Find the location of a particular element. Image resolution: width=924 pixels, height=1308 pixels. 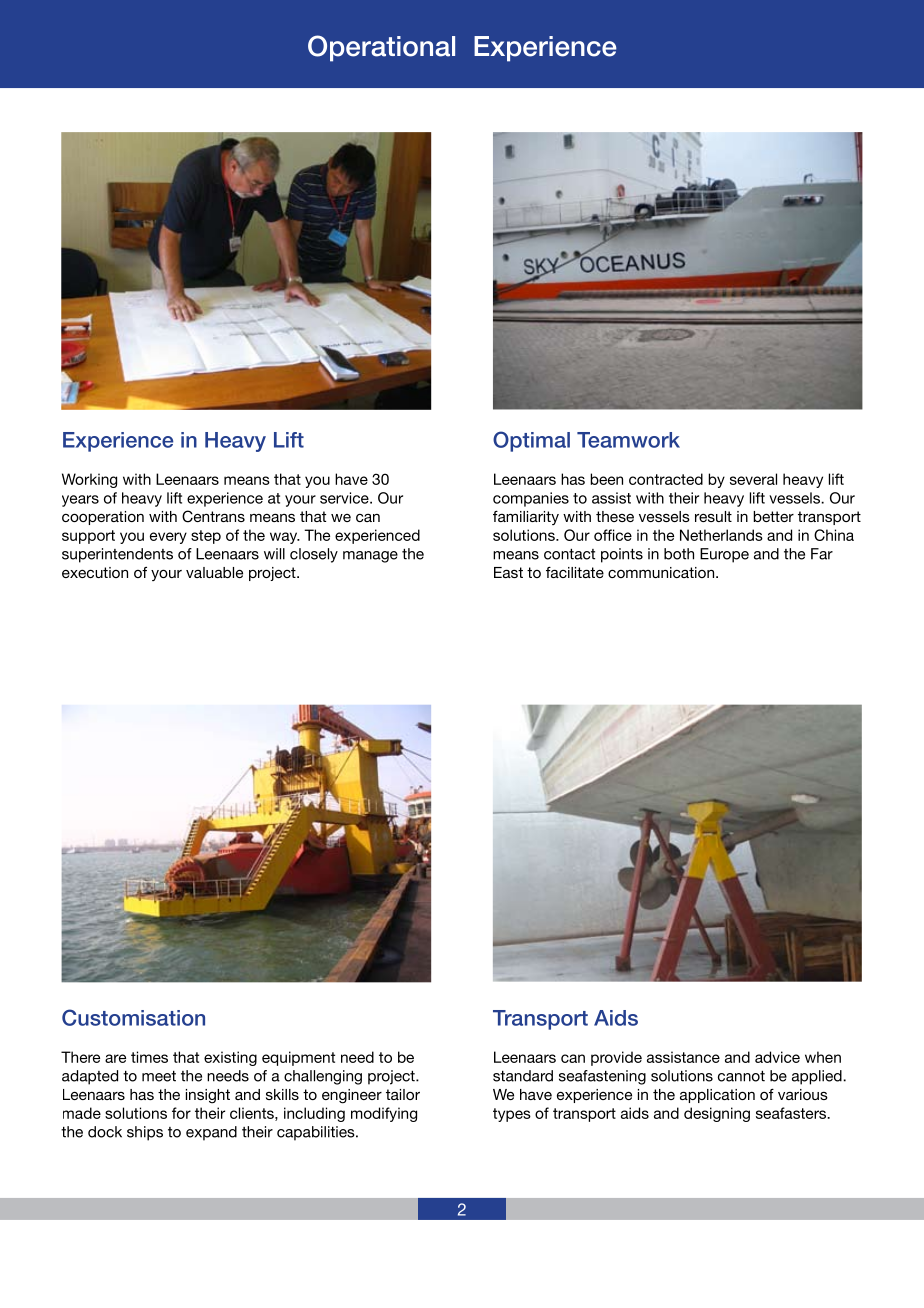

several is located at coordinates (753, 479).
